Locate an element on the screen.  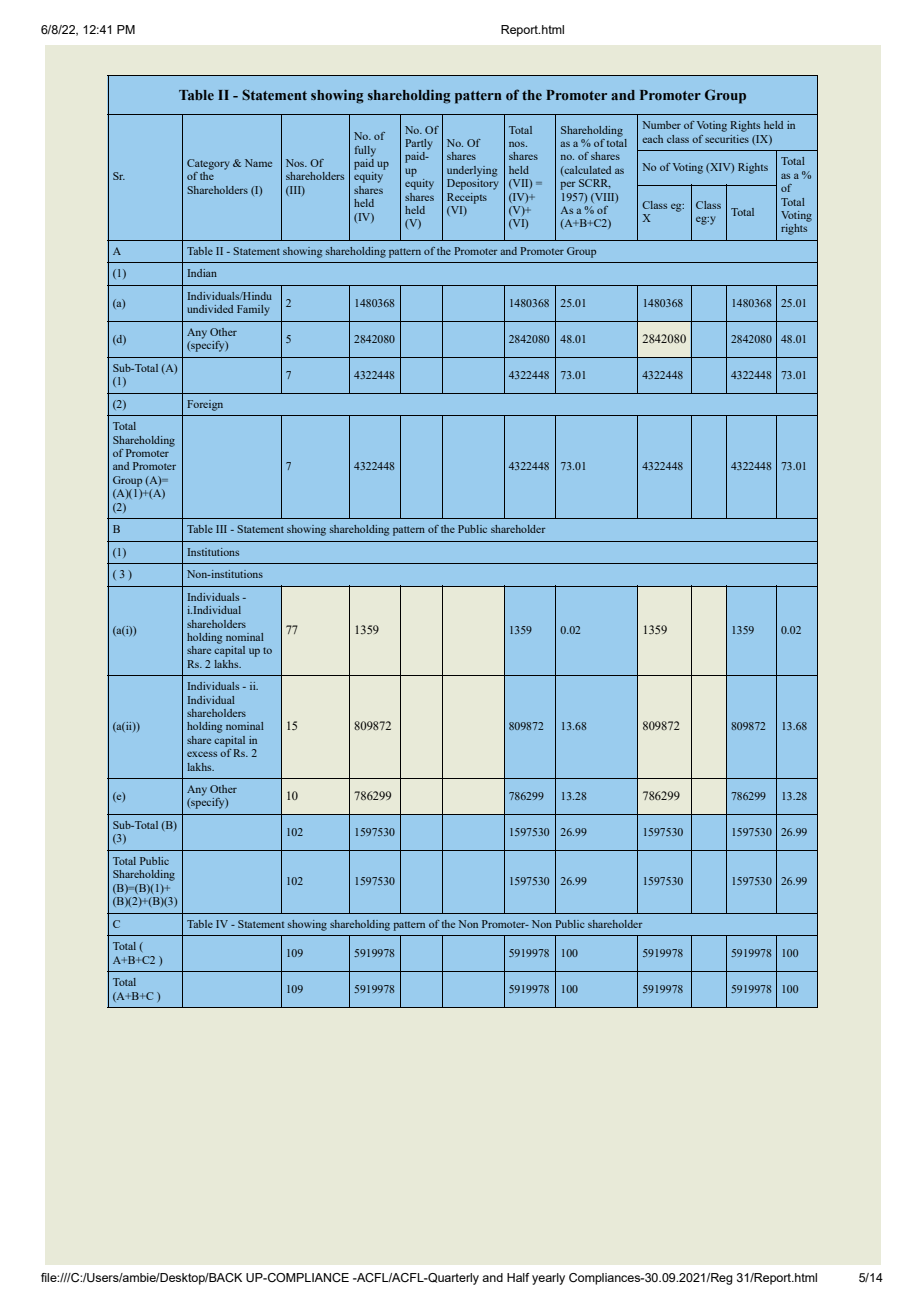
excess is located at coordinates (202, 754).
